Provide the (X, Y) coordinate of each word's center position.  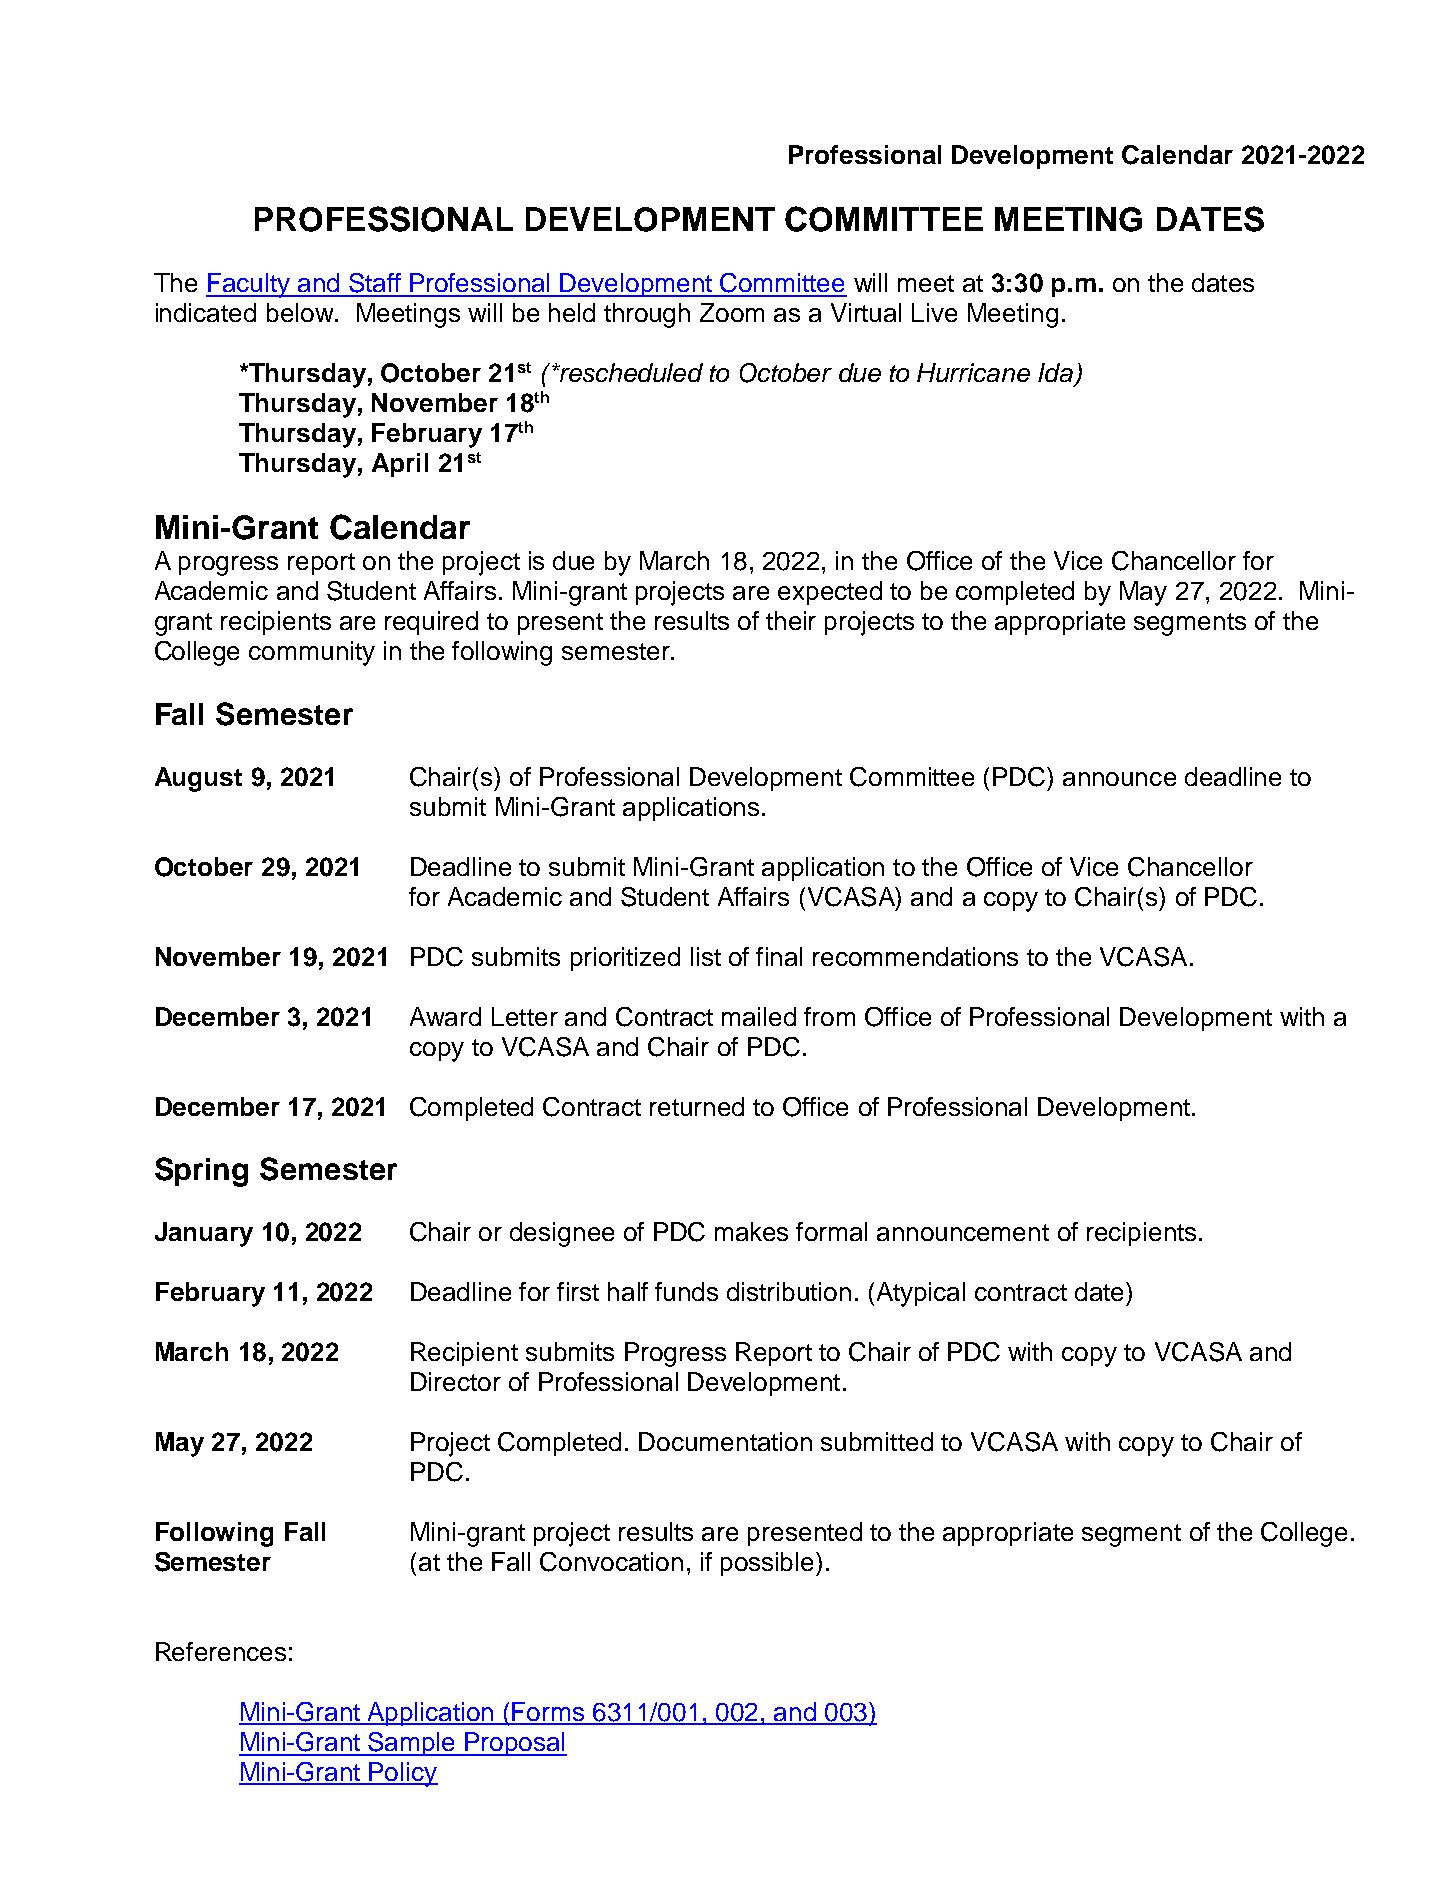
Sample (412, 1744)
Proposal (515, 1744)
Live (934, 312)
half (628, 1291)
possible (767, 1564)
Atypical (921, 1294)
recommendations (915, 956)
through (647, 315)
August (198, 779)
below (301, 312)
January (204, 1234)
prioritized (625, 959)
